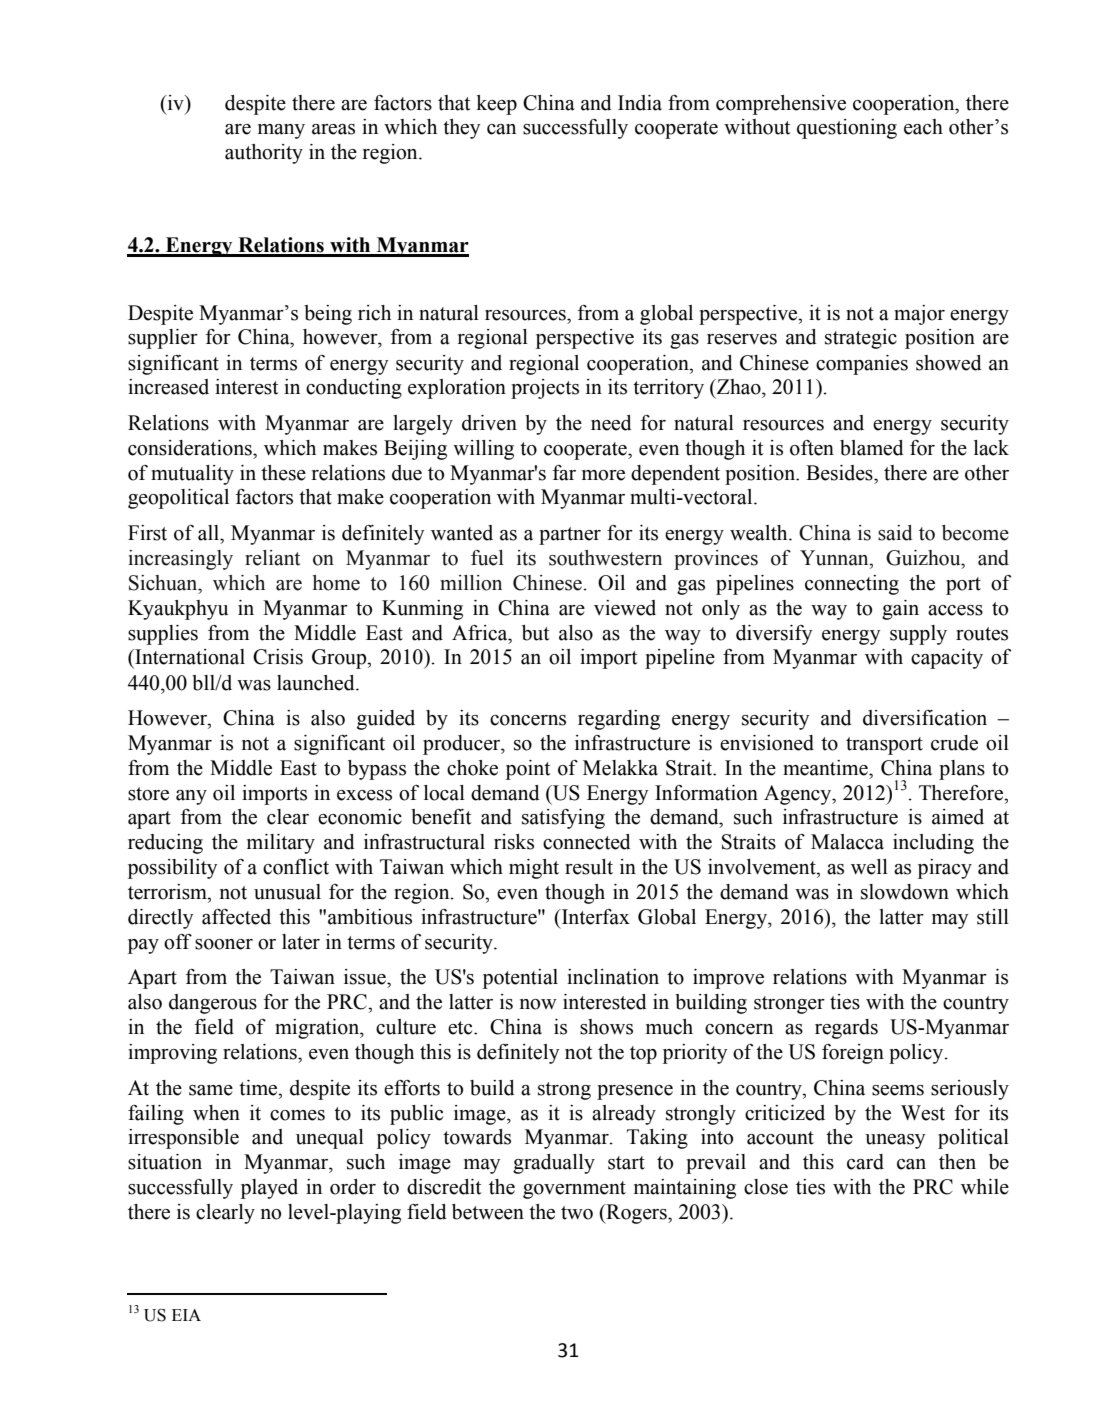 The width and height of the screenshot is (1103, 1427). Describe the element at coordinates (496, 105) in the screenshot. I see `keep` at that location.
